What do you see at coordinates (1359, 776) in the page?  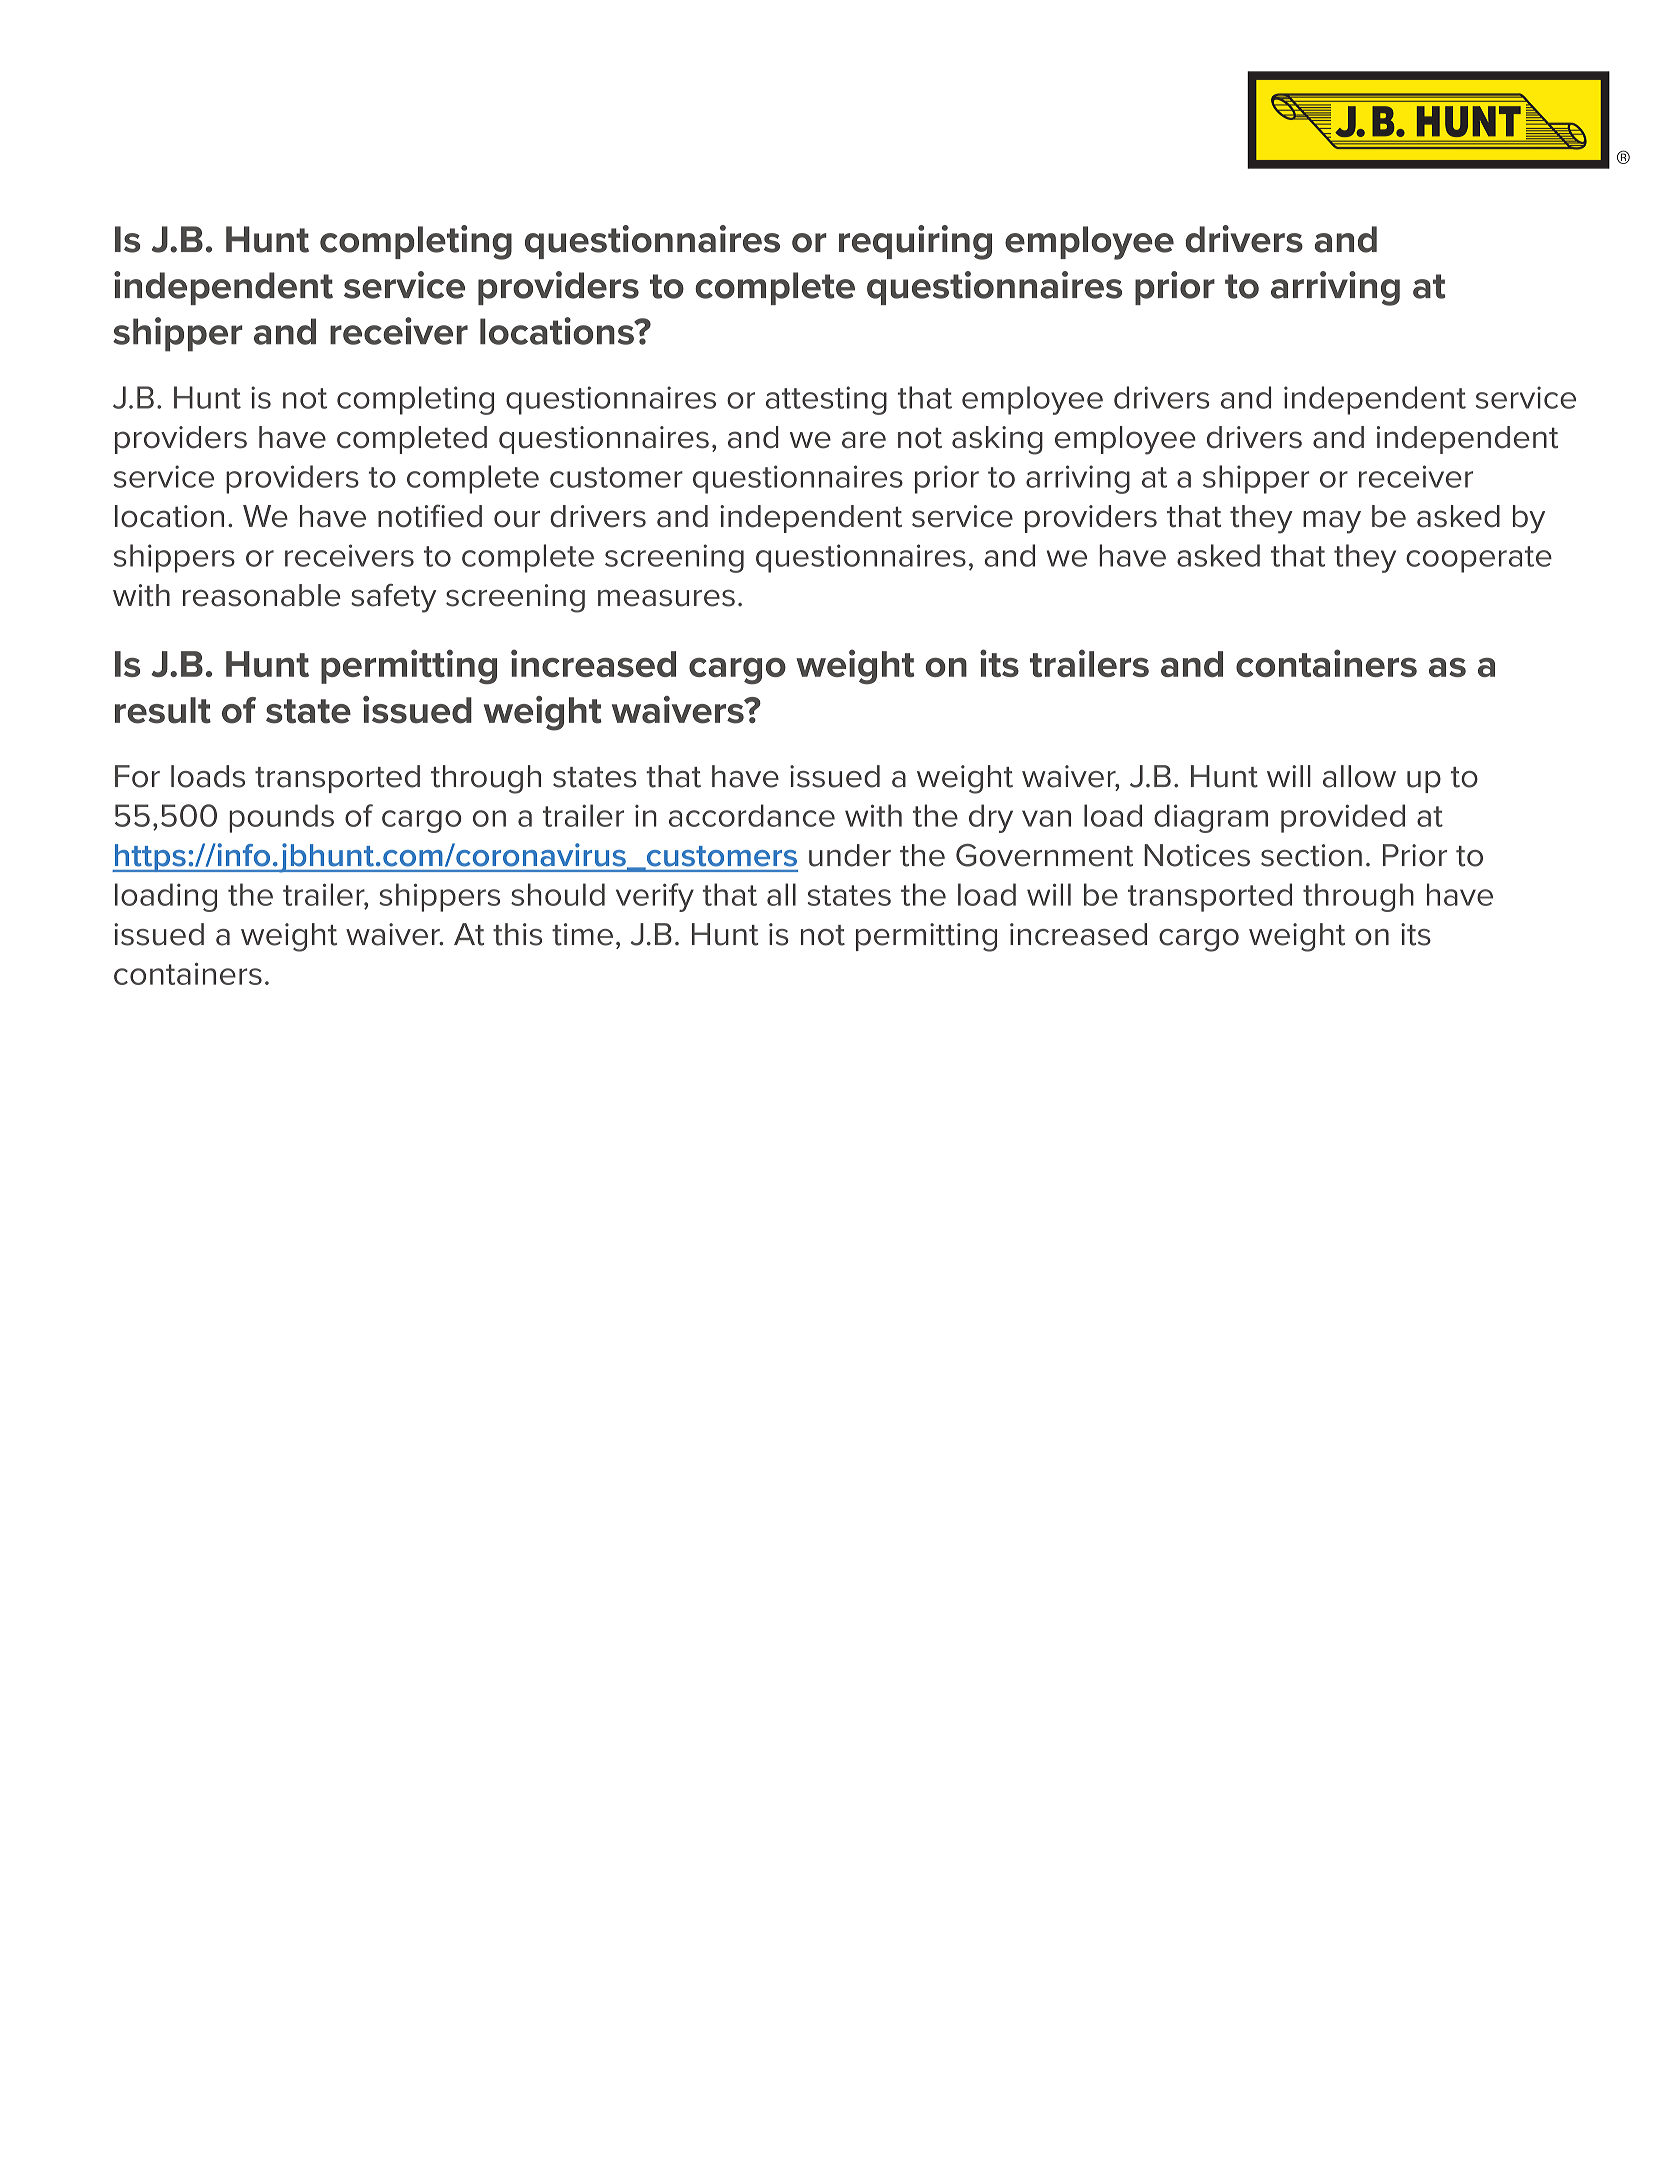 I see `allow` at bounding box center [1359, 776].
